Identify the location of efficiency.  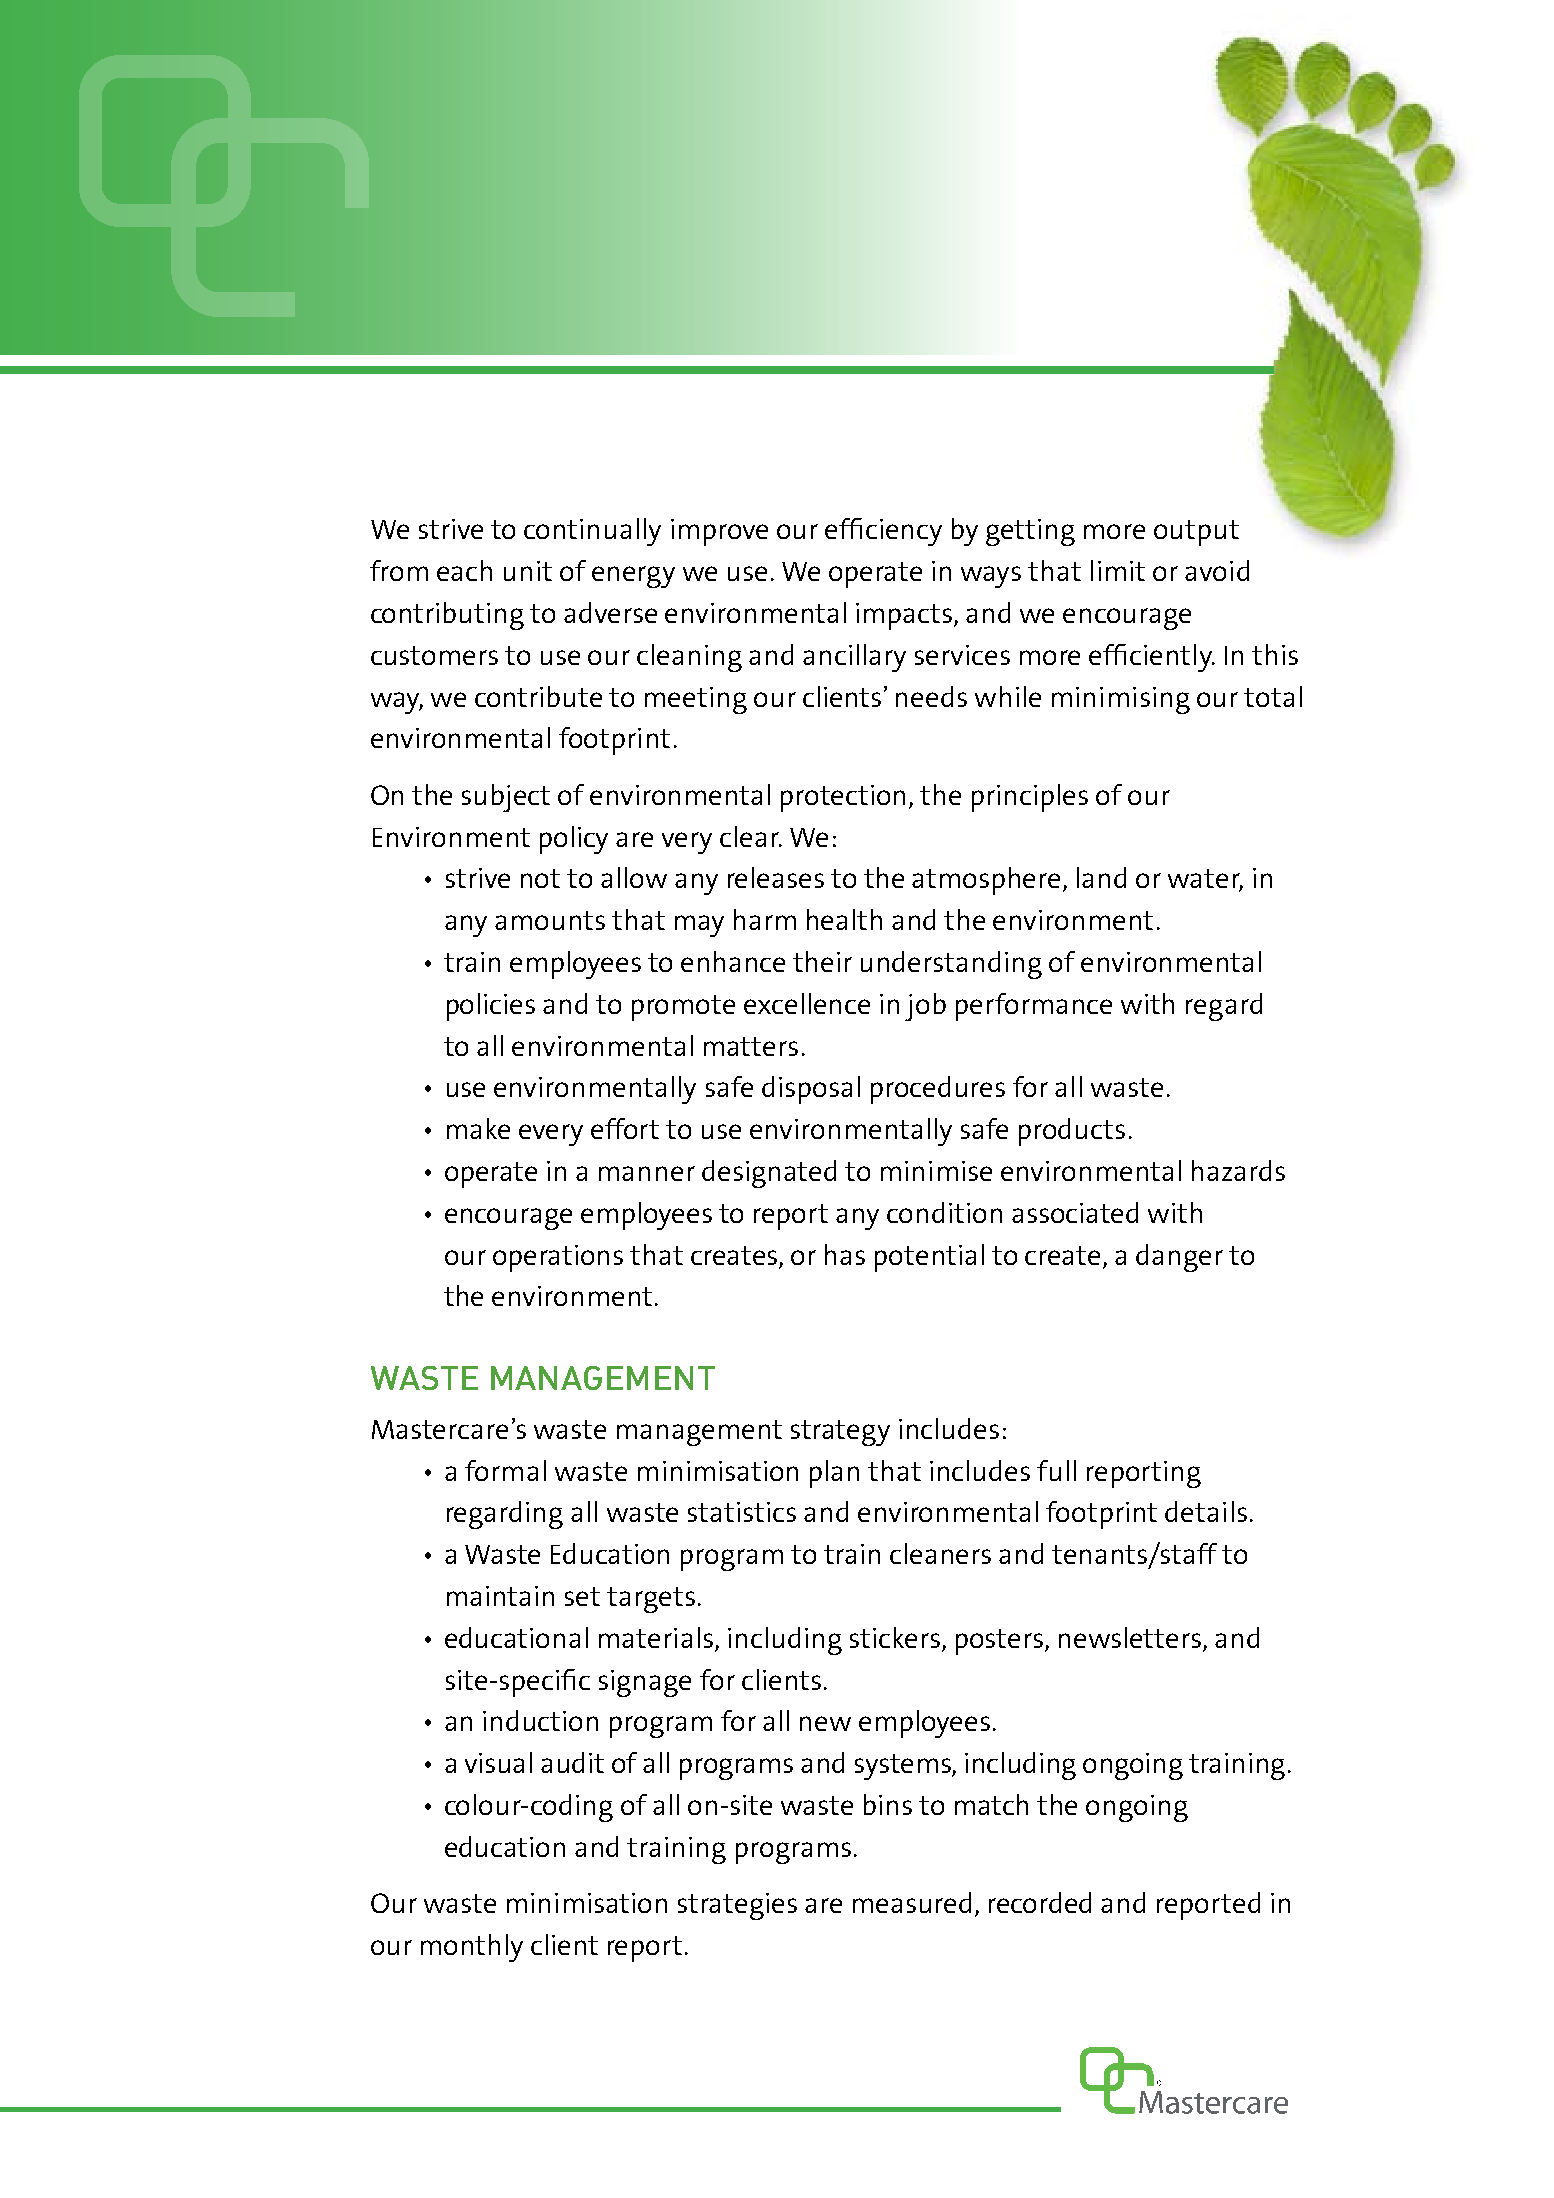
(883, 532).
